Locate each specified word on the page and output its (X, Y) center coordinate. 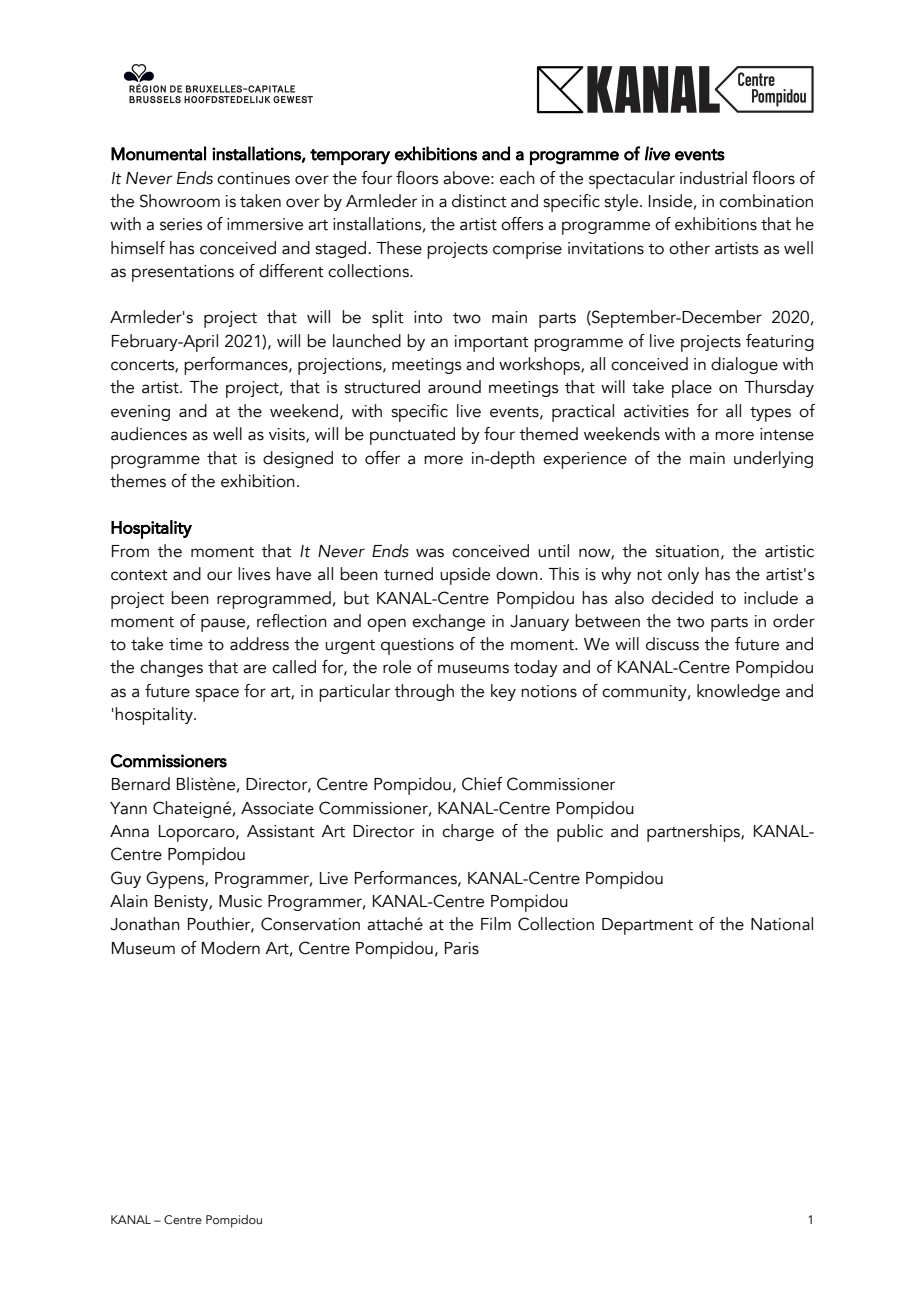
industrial (713, 178)
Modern (231, 948)
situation (687, 551)
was (430, 553)
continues (253, 178)
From (130, 551)
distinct (479, 201)
